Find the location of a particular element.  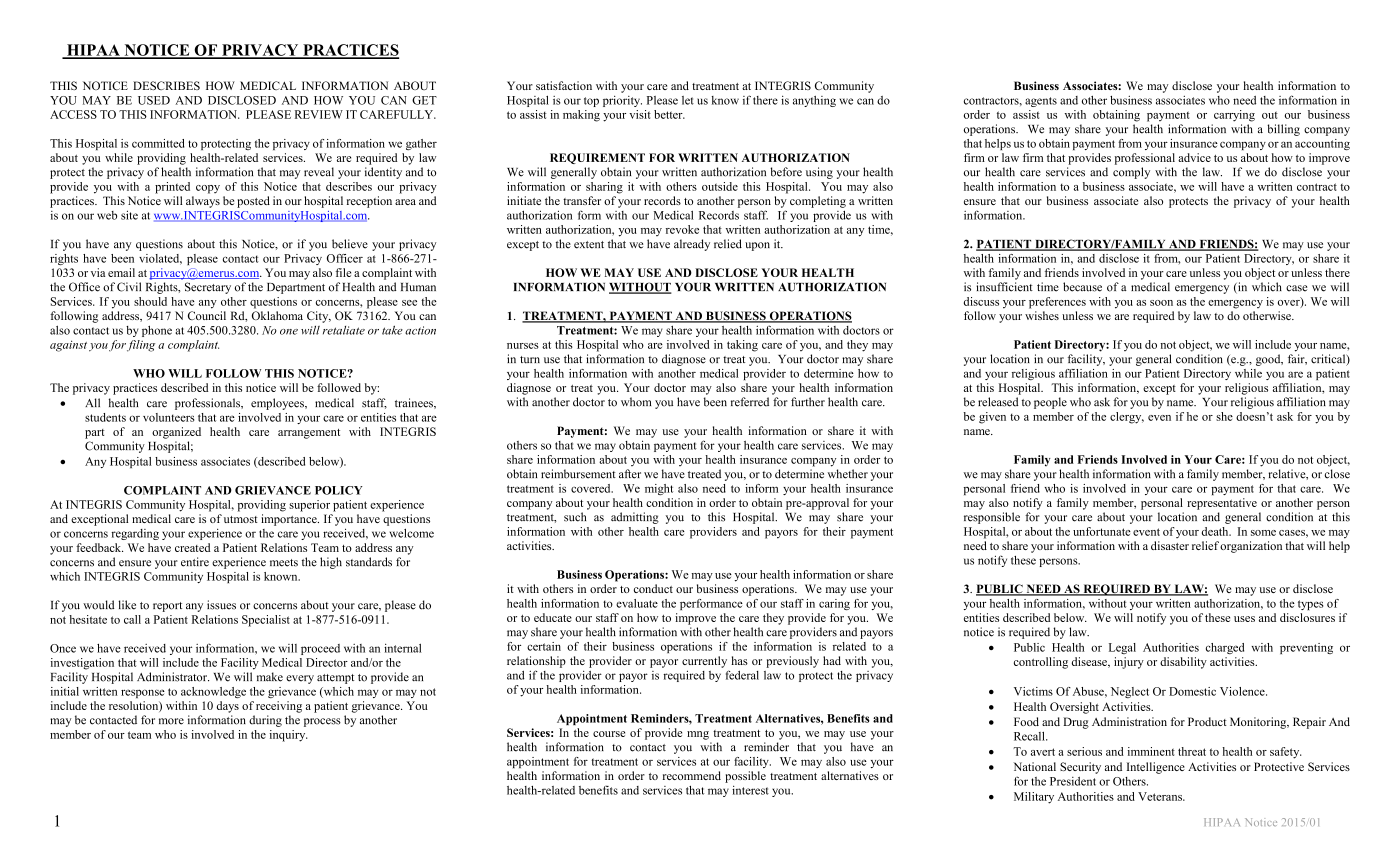

carrying is located at coordinates (1234, 116).
